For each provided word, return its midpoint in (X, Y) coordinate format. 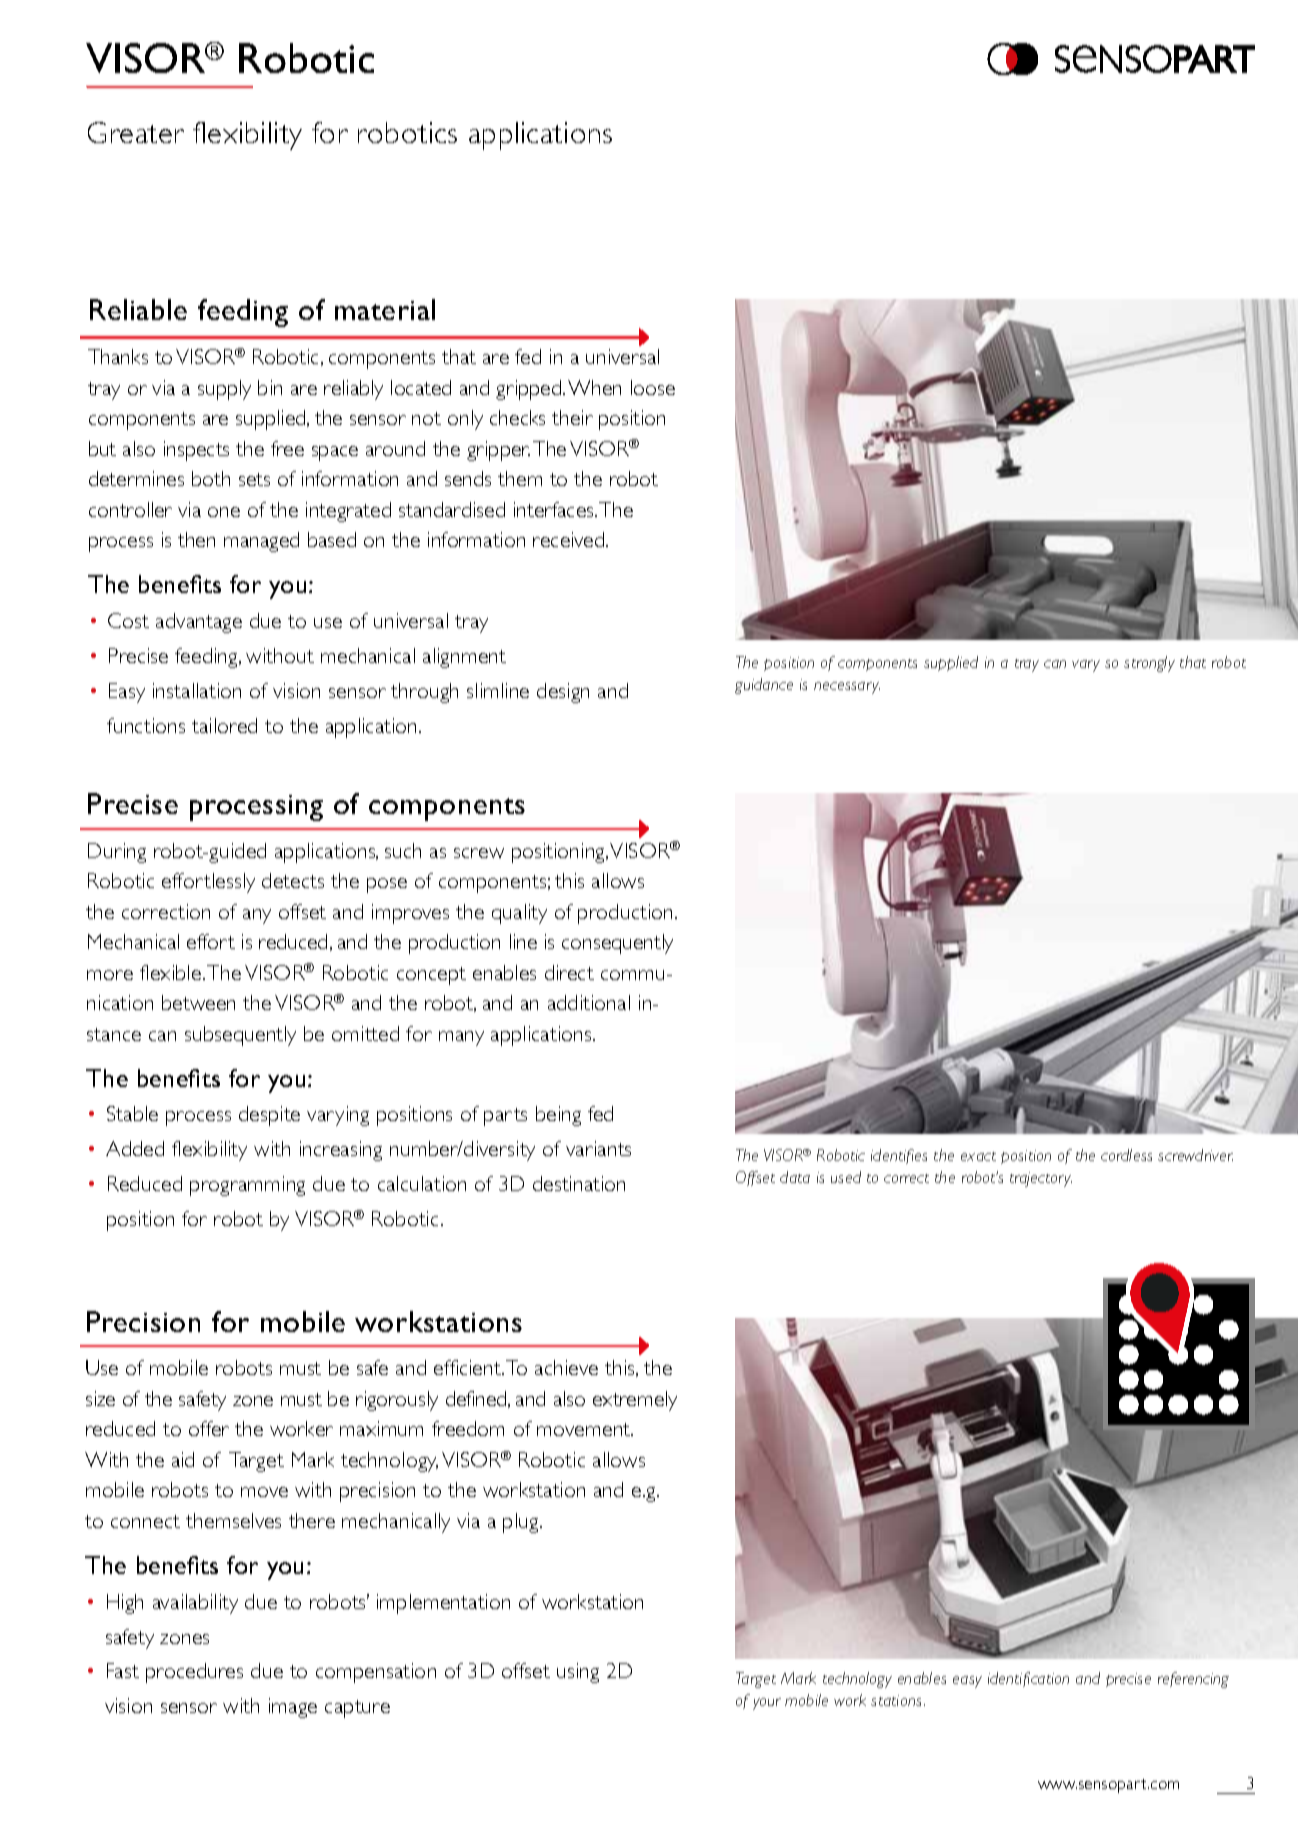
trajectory (1041, 1179)
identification (1028, 1679)
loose (653, 387)
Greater (136, 132)
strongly (1149, 664)
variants (598, 1148)
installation (197, 690)
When (594, 387)
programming (247, 1186)
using (578, 1673)
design (563, 693)
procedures (194, 1673)
